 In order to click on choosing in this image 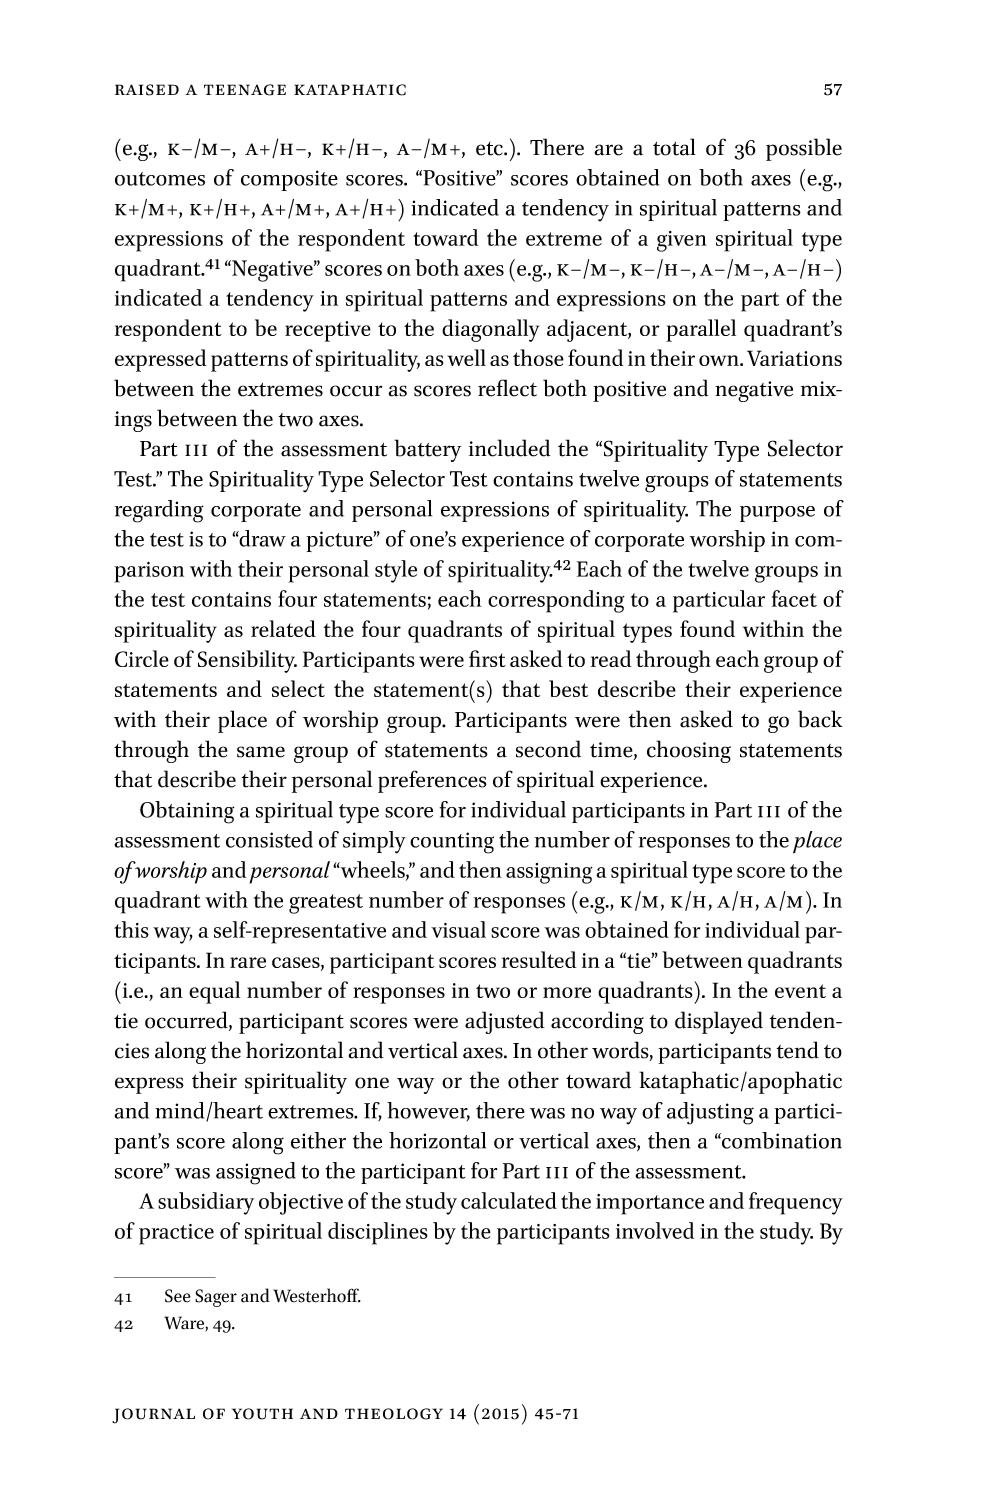, I will do `click(689, 751)`.
